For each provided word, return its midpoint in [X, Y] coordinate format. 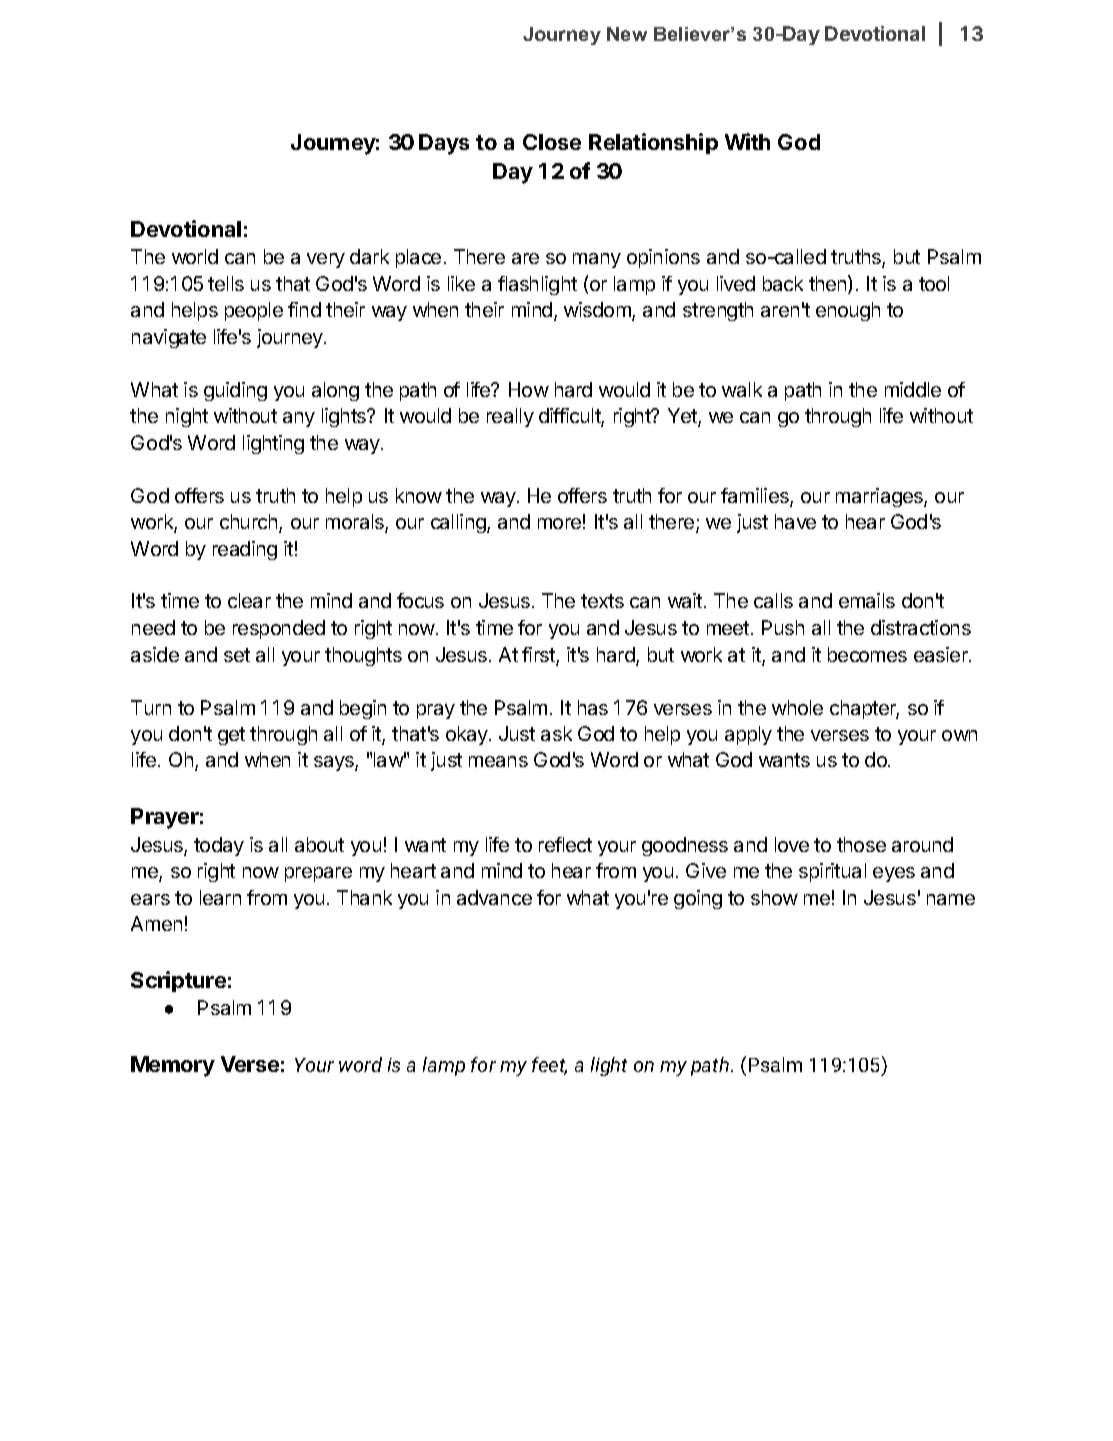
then [829, 284]
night [187, 417]
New [627, 34]
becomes [867, 654]
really [510, 417]
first [539, 656]
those [861, 844]
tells [226, 283]
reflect [565, 844]
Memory [173, 1066]
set [237, 655]
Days [444, 144]
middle [913, 389]
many [597, 260]
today [219, 846]
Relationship [653, 143]
